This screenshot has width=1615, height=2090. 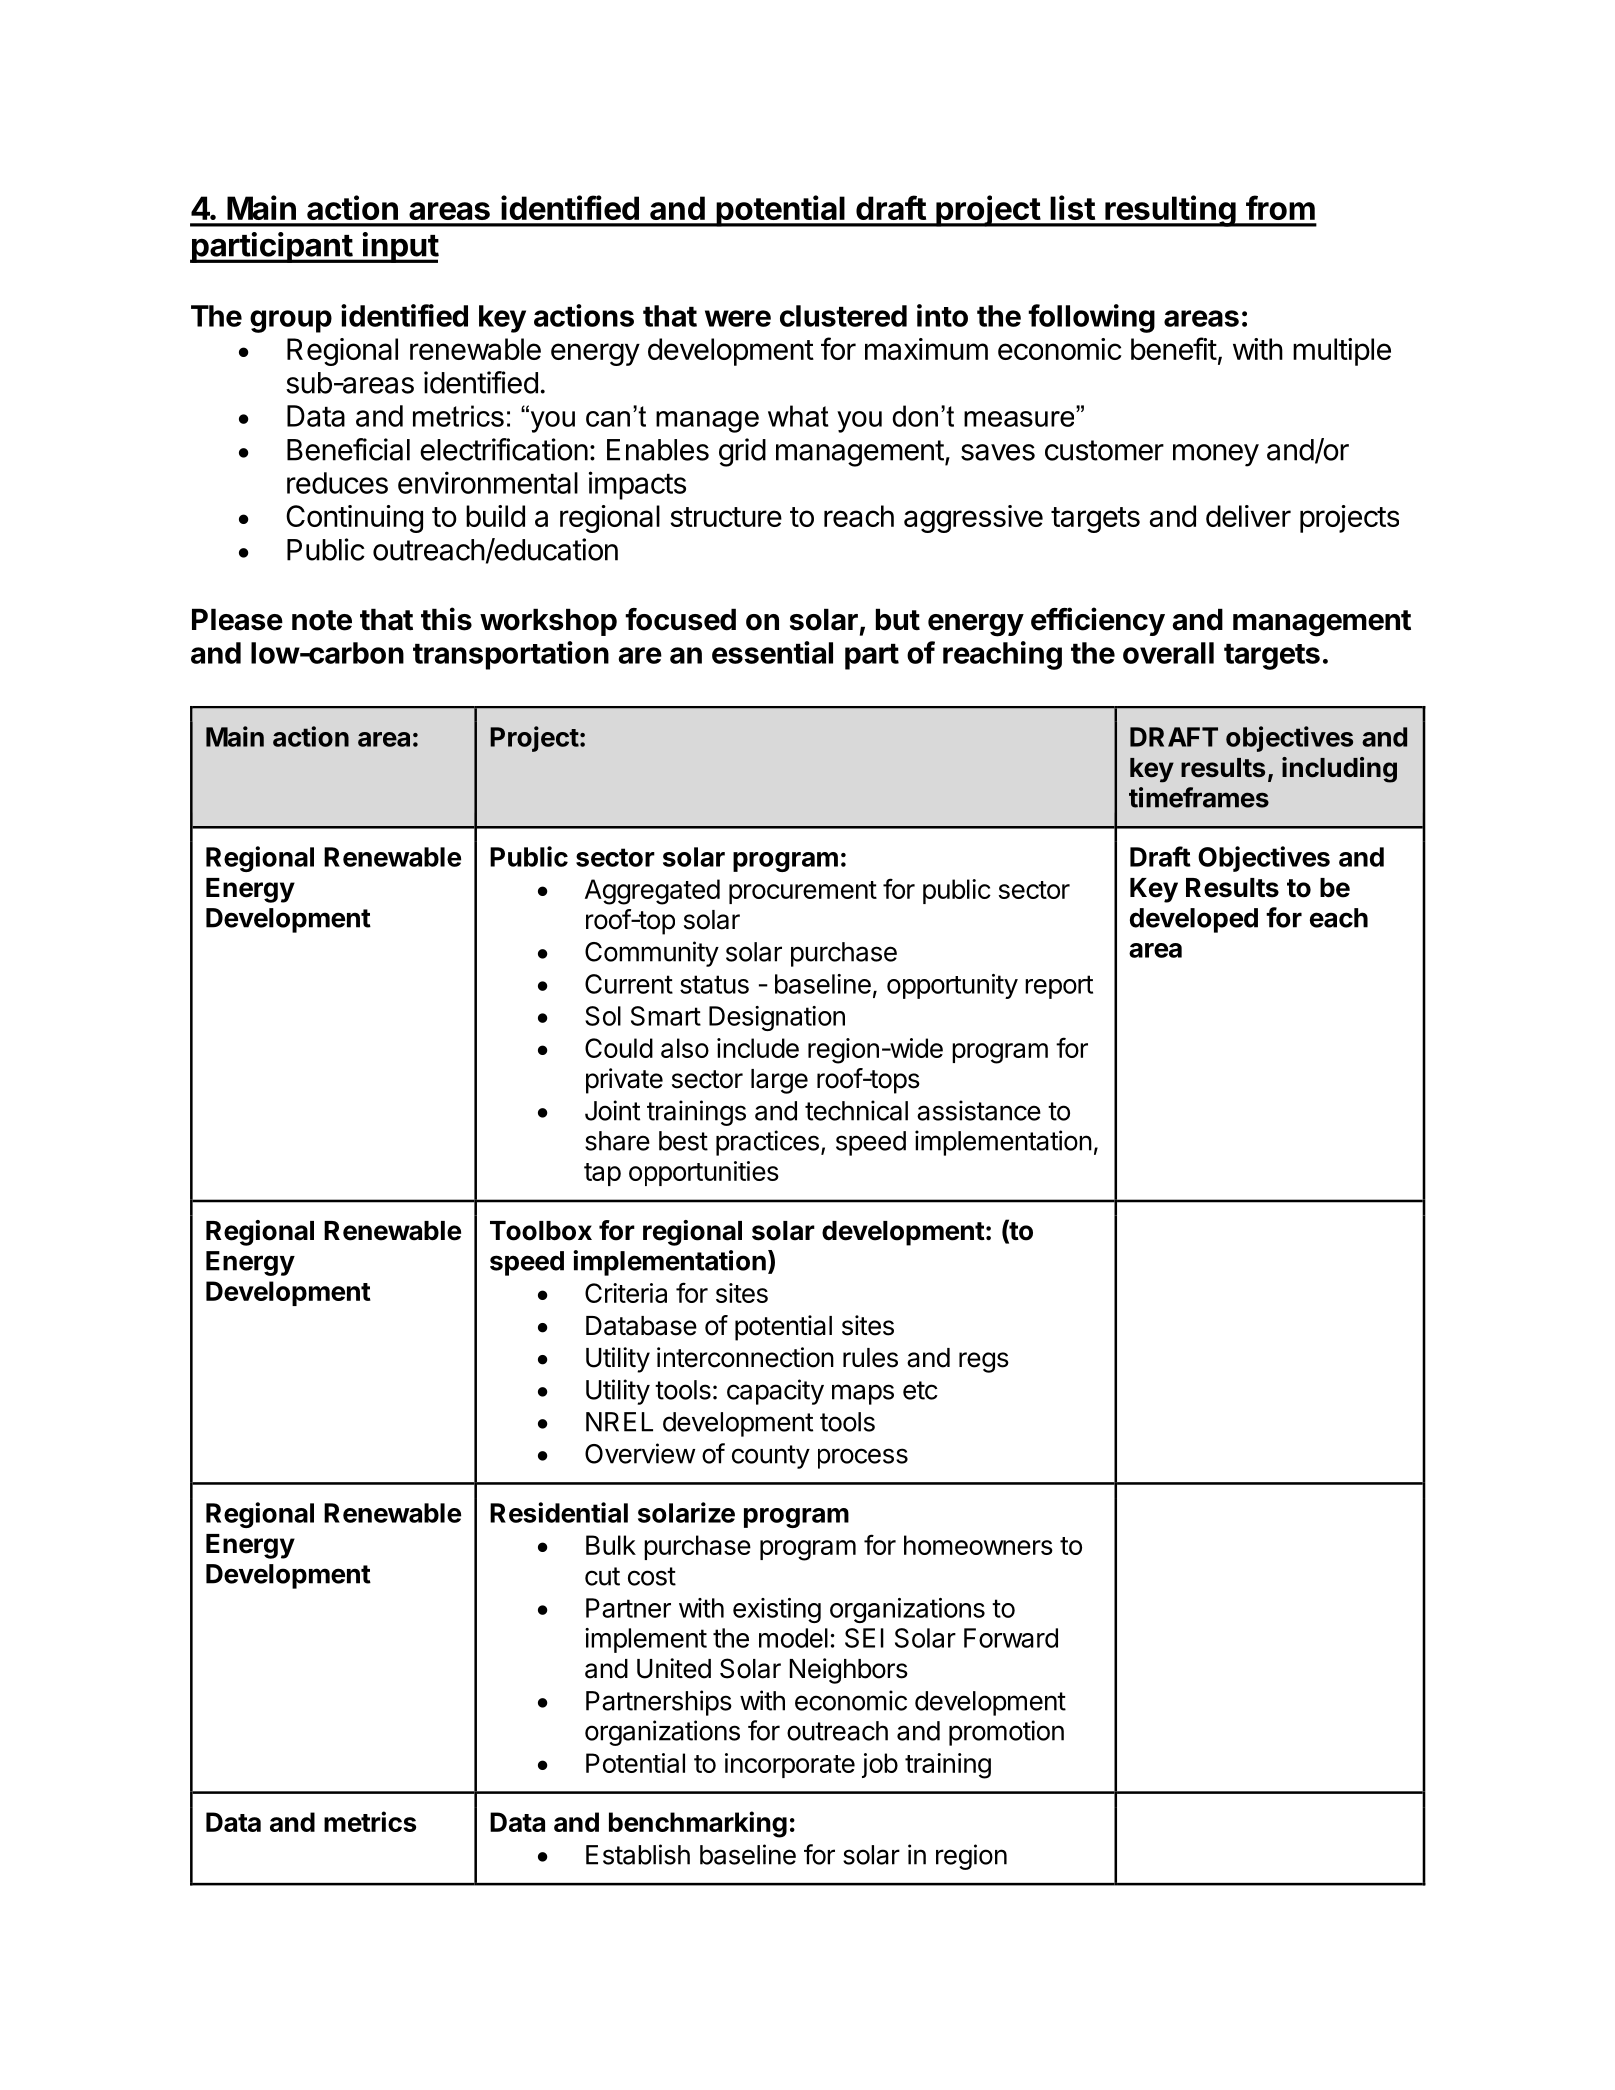 I want to click on Designation, so click(x=777, y=1018).
